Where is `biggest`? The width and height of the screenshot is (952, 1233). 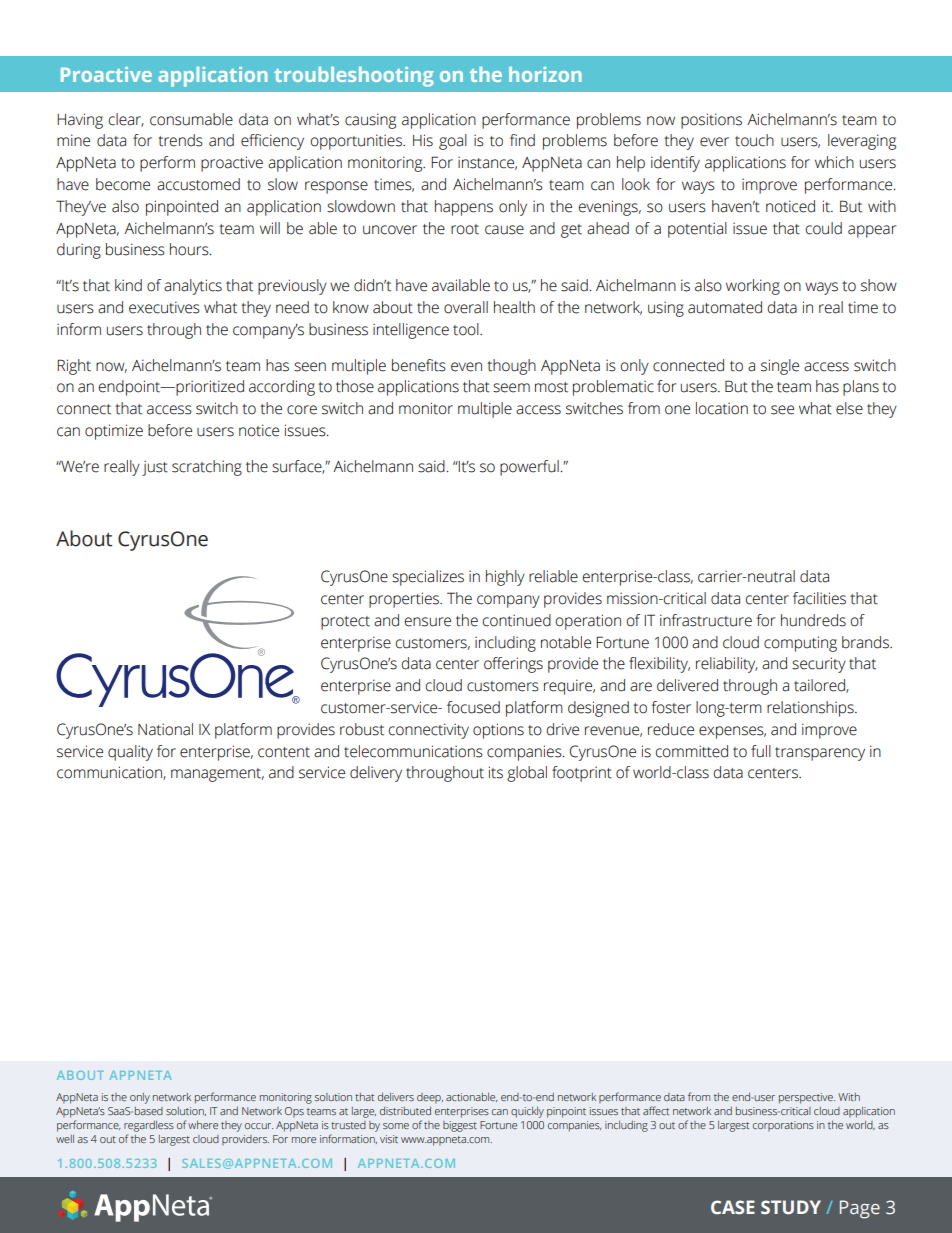
biggest is located at coordinates (460, 1126).
